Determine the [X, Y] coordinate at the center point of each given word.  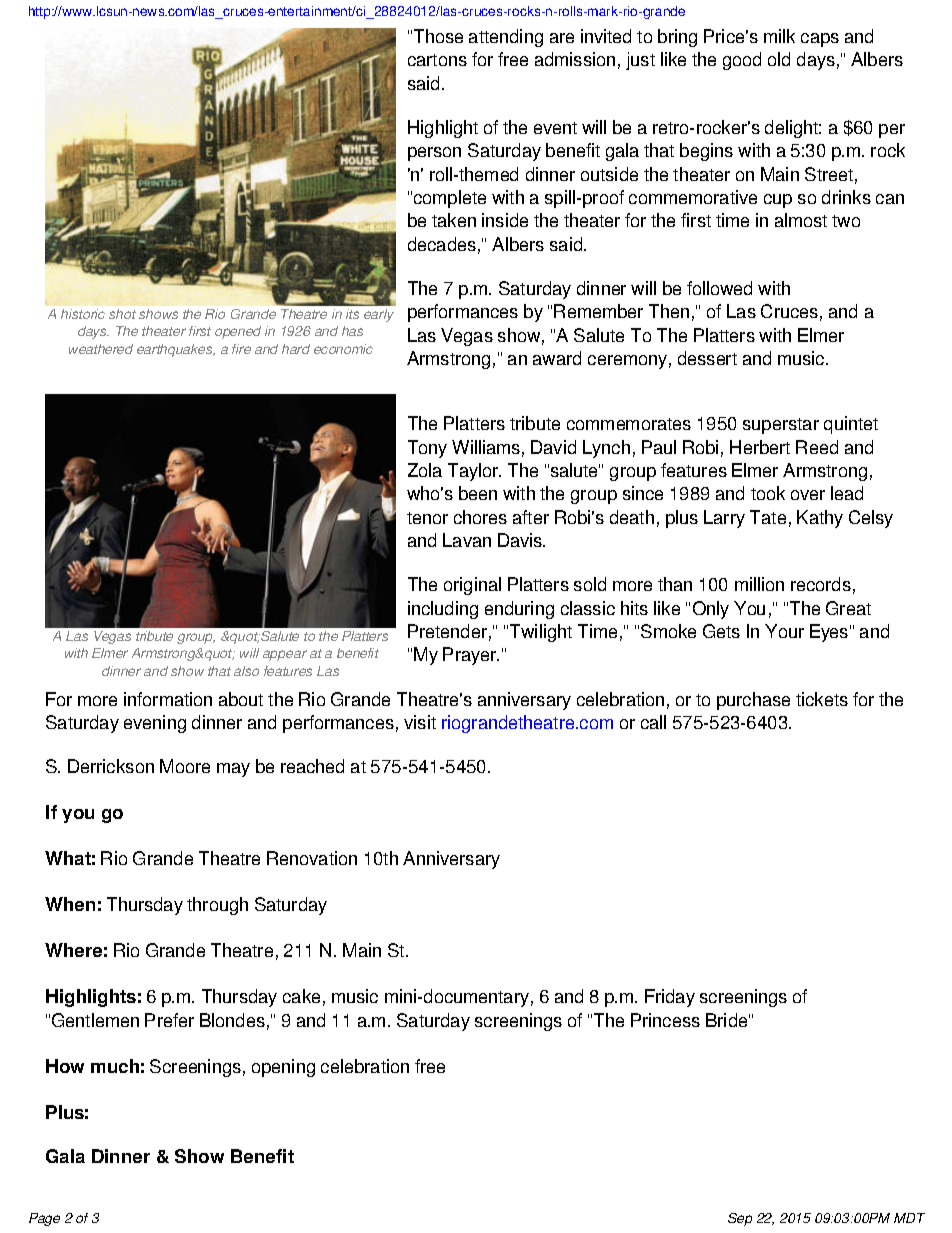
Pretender [447, 631]
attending [506, 38]
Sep [740, 1219]
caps [820, 40]
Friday [670, 998]
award [557, 358]
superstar [781, 426]
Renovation [312, 858]
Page [44, 1219]
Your [784, 631]
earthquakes [176, 350]
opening [283, 1068]
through [217, 906]
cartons [437, 60]
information [168, 699]
